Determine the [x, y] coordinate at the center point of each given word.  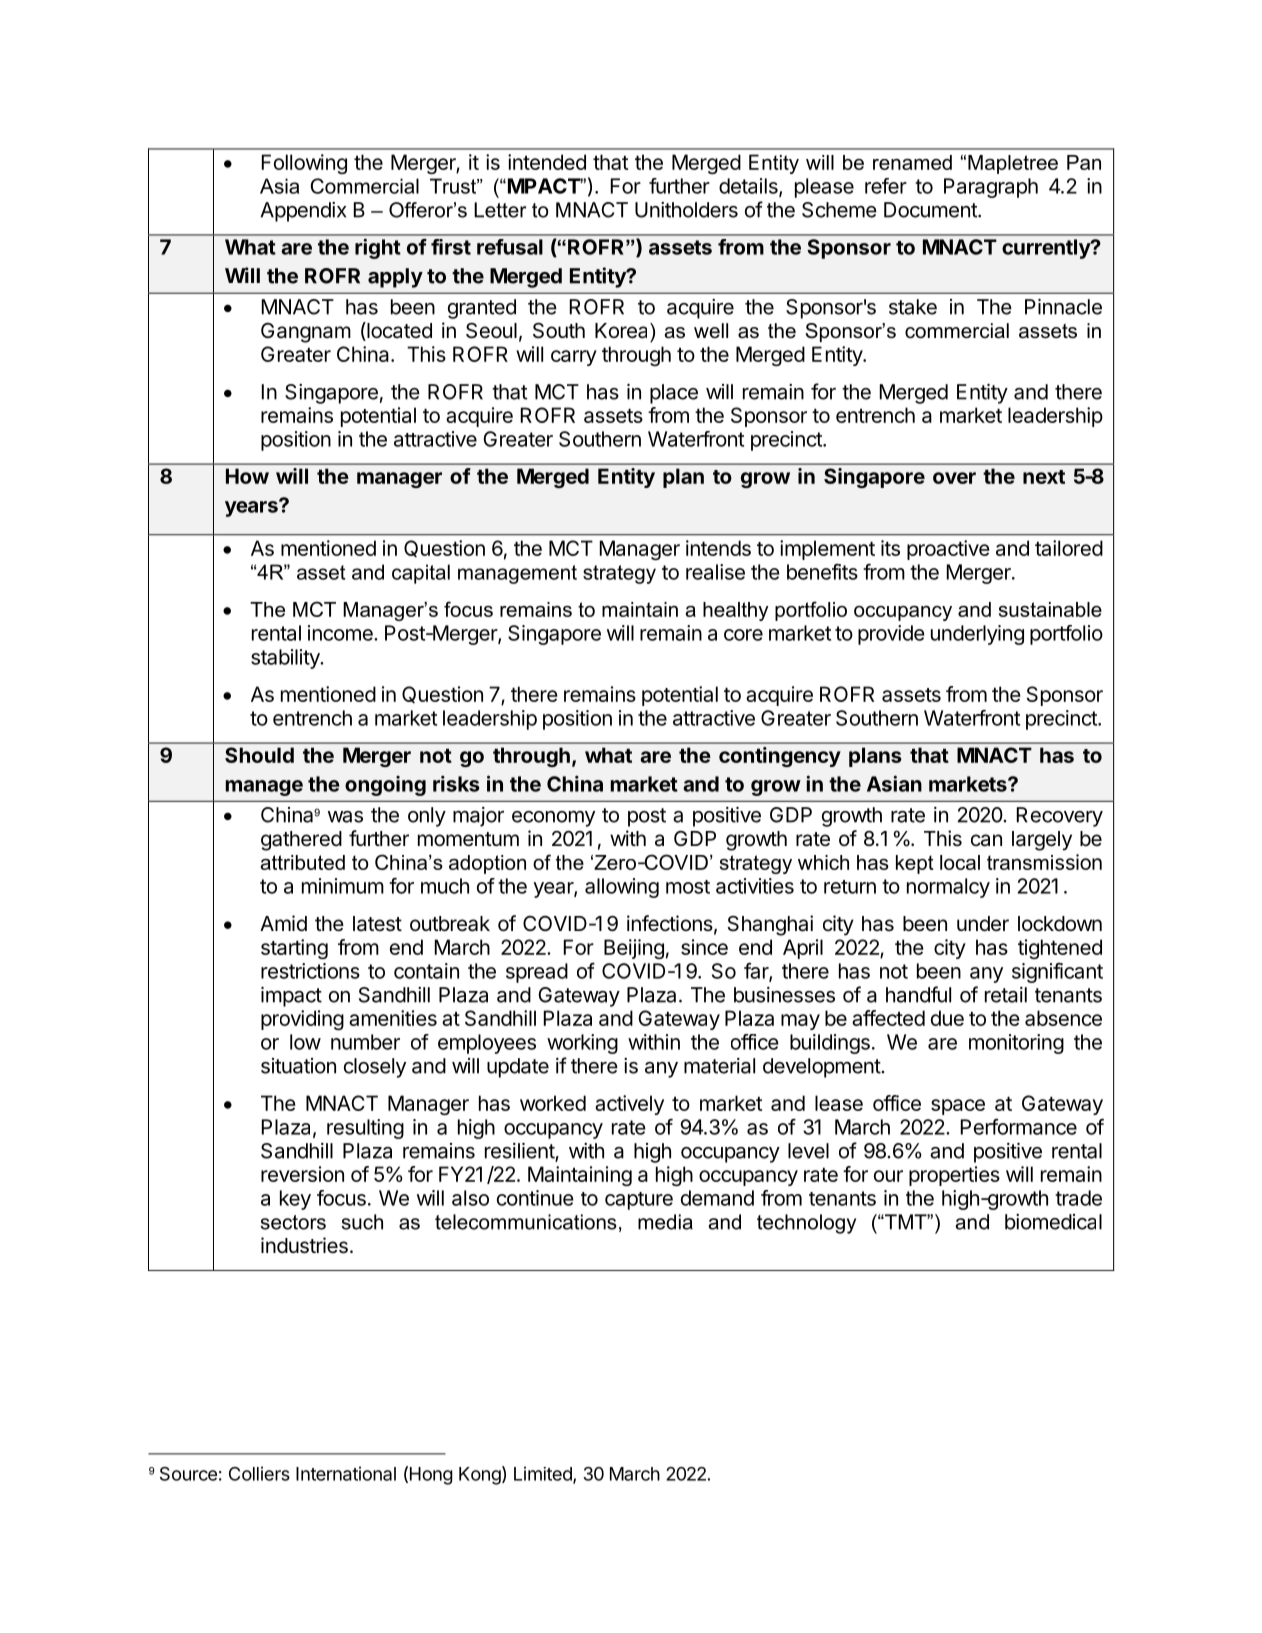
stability [286, 659]
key [295, 1200]
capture [639, 1201]
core [743, 635]
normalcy [948, 888]
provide [891, 635]
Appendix [303, 212]
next [1044, 477]
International [346, 1473]
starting [294, 949]
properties [954, 1176]
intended [547, 162]
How [247, 476]
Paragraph [991, 188]
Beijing [634, 949]
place [674, 394]
